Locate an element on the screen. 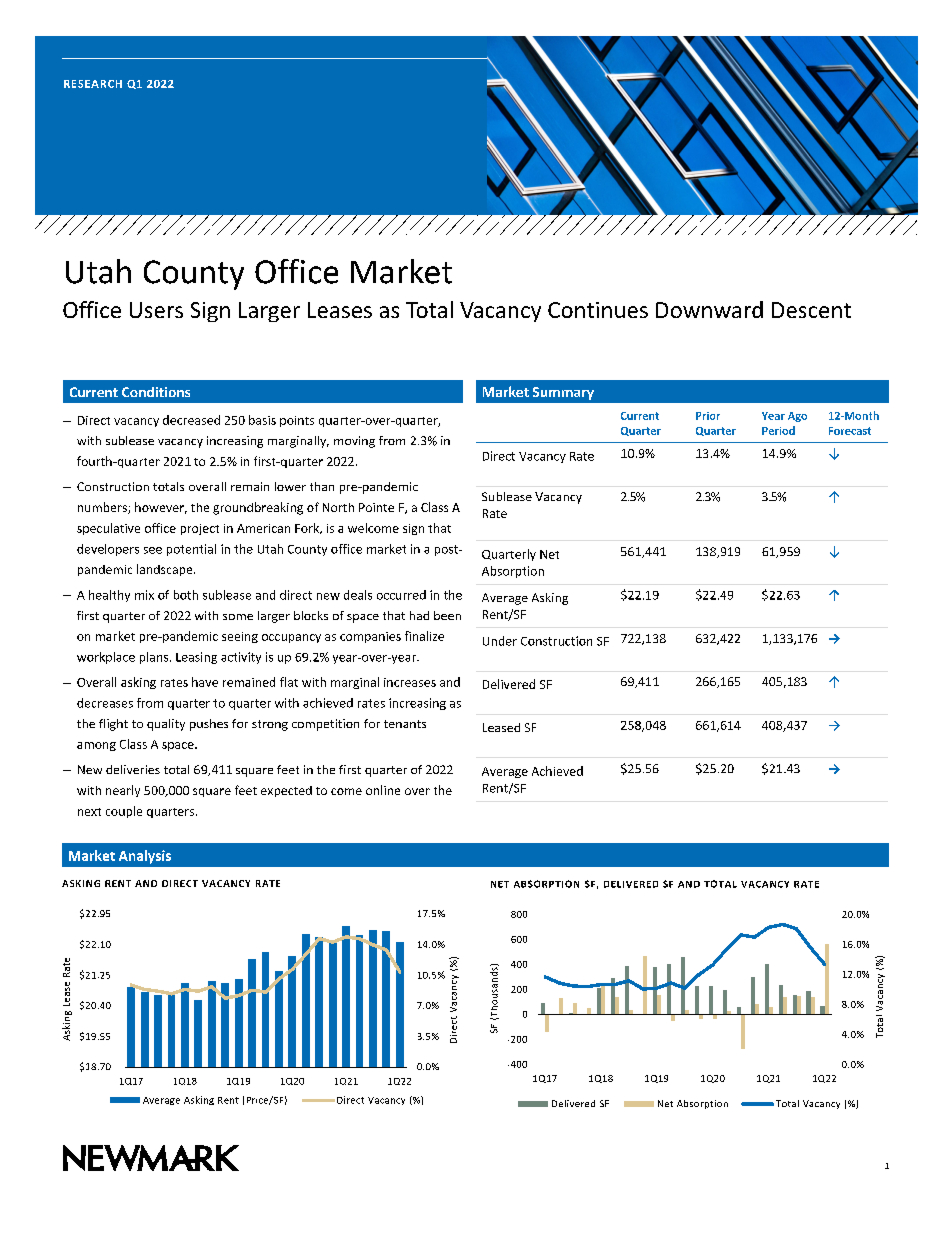 The height and width of the screenshot is (1233, 952). been is located at coordinates (447, 615).
